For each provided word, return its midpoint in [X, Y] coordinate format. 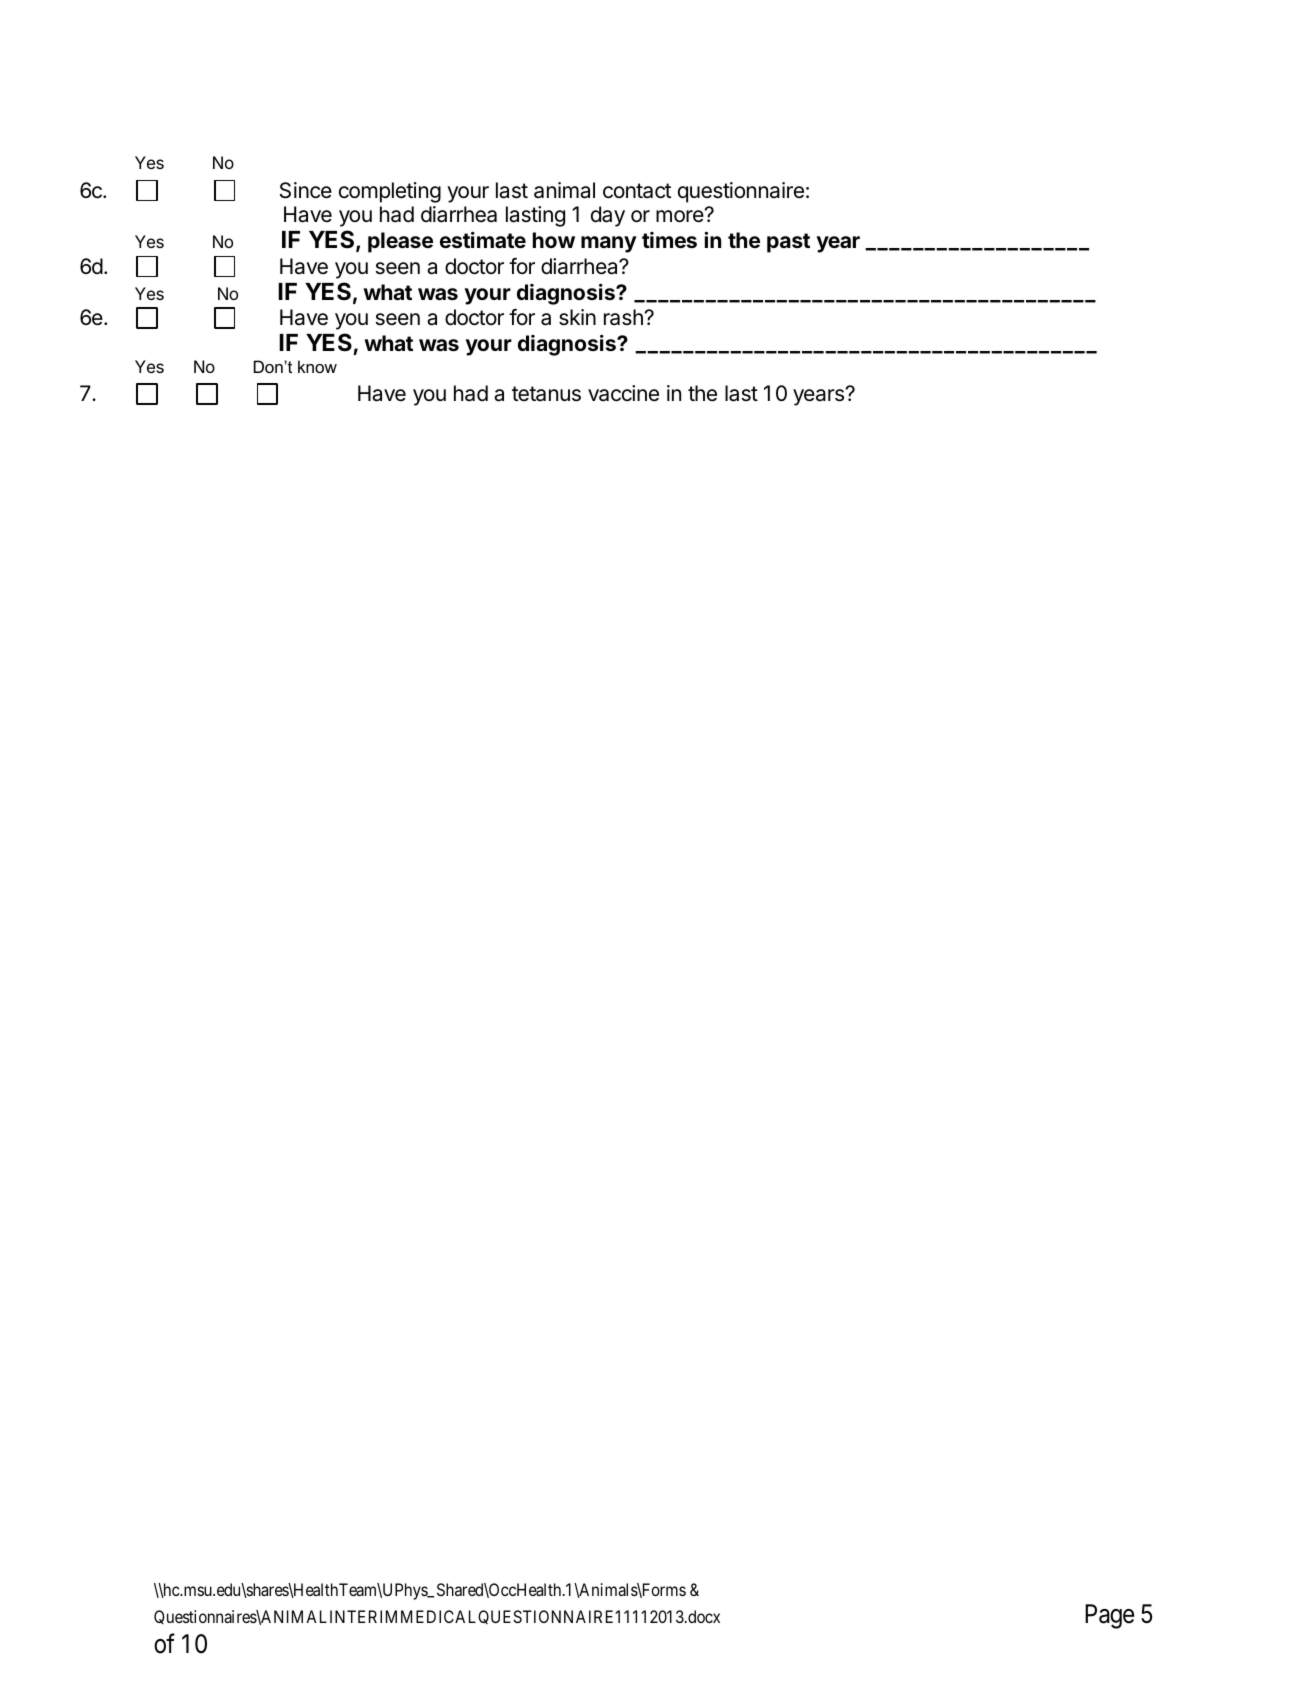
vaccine [623, 393]
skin [577, 317]
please [400, 242]
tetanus [546, 394]
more [681, 216]
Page [1109, 1616]
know [317, 366]
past [788, 243]
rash [623, 317]
